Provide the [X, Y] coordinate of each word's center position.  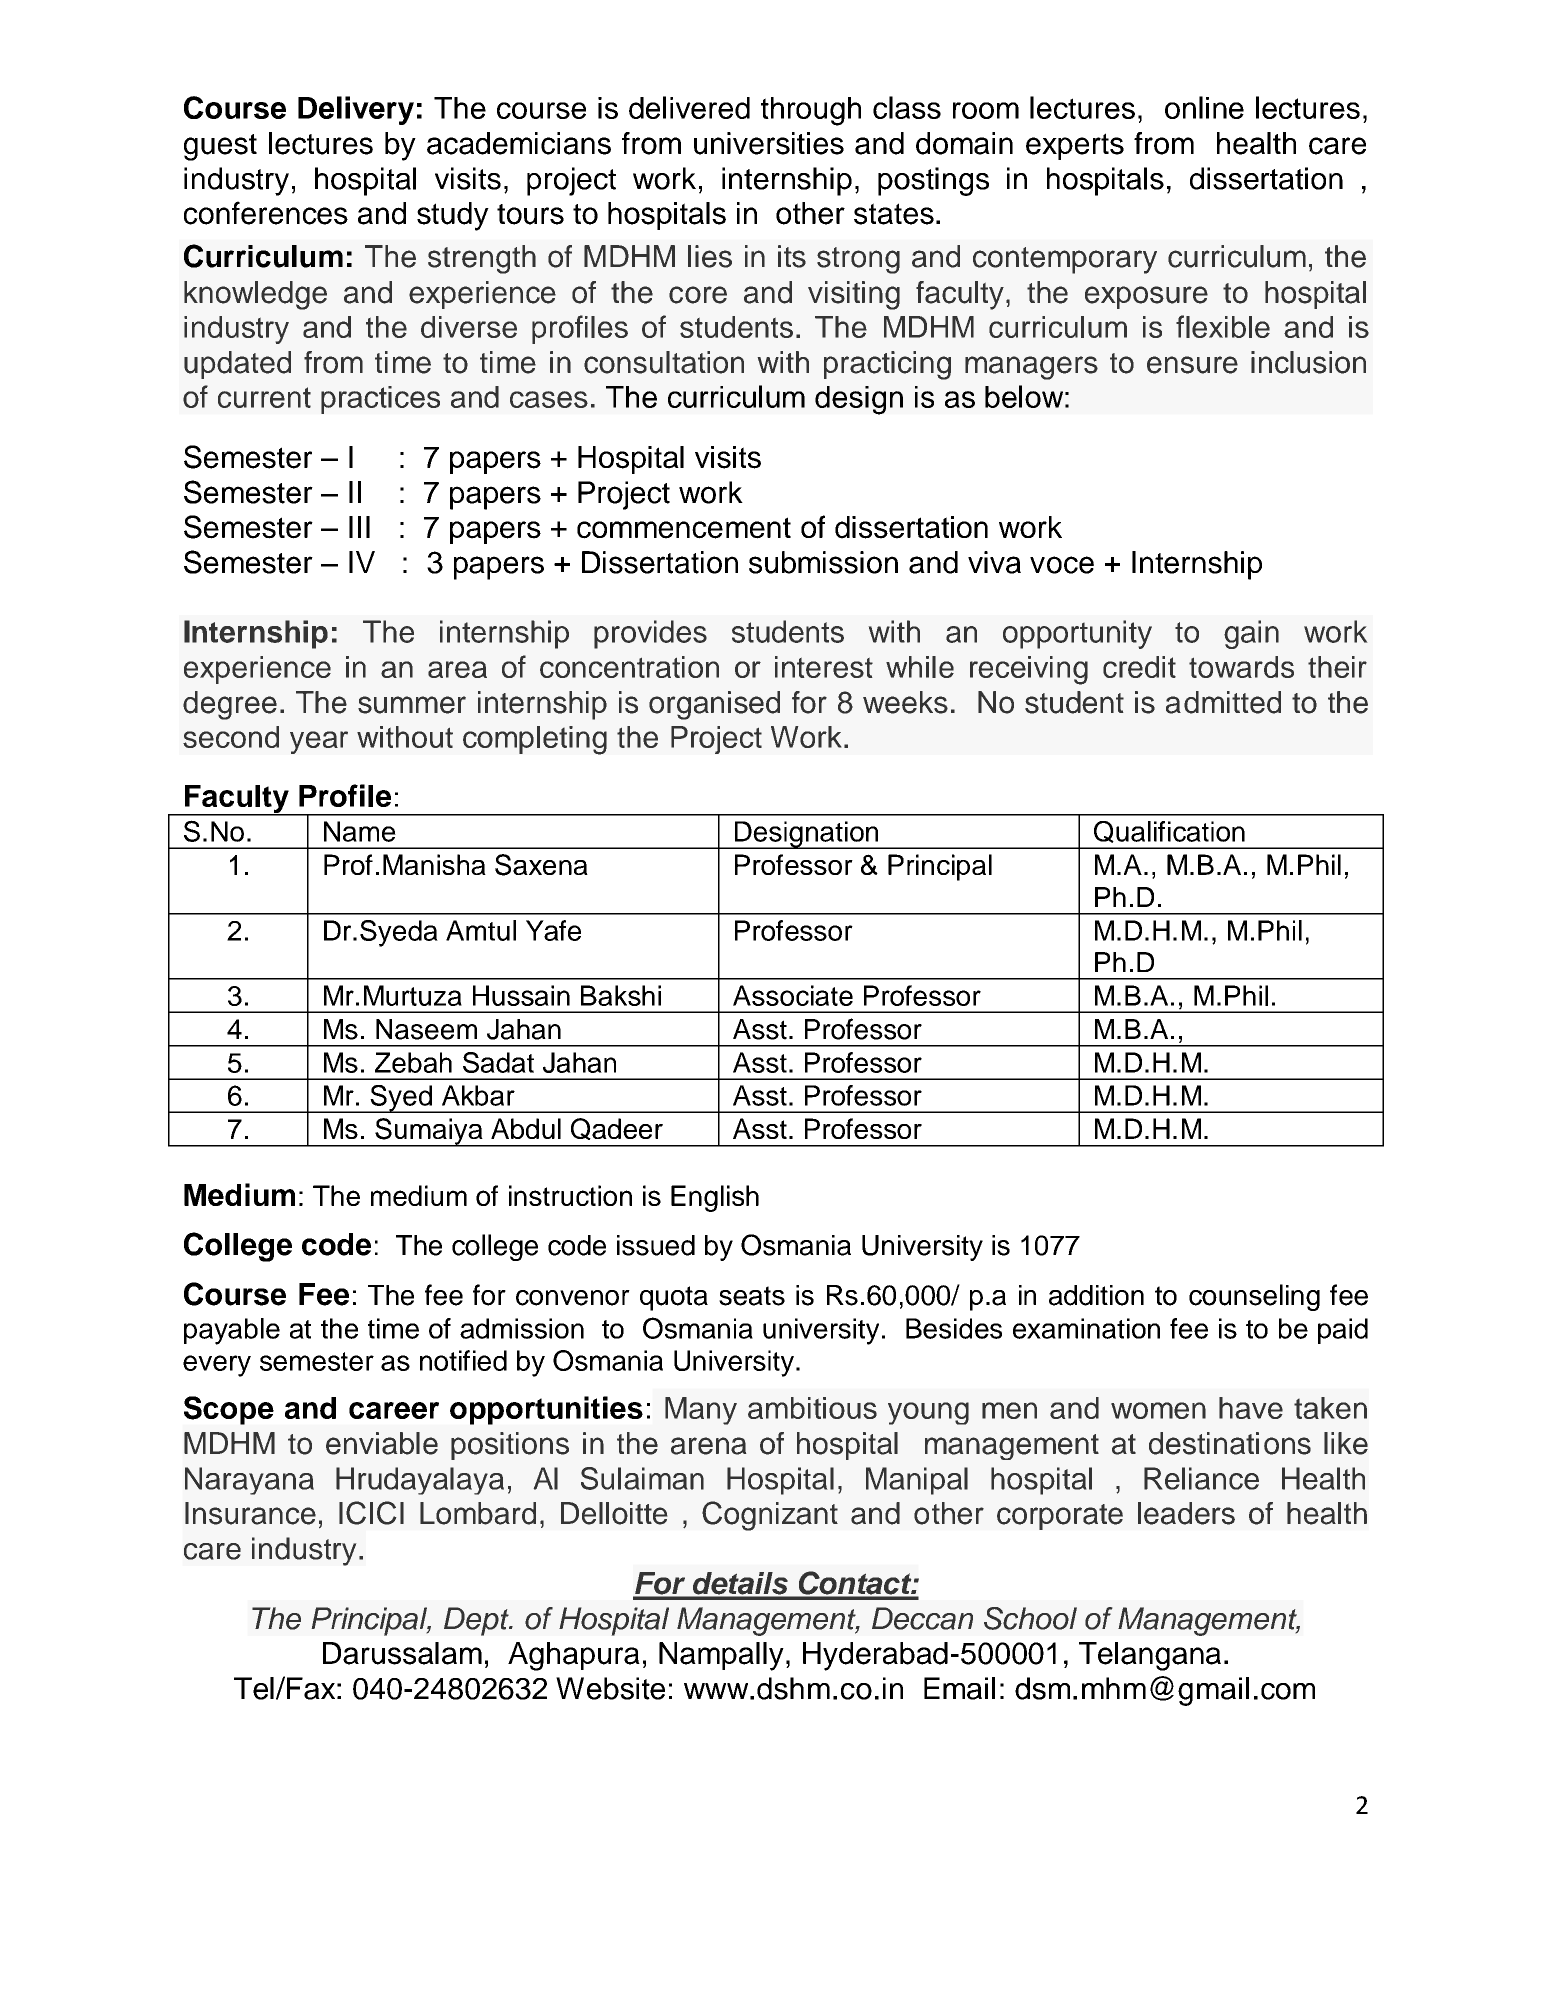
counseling [1254, 1297]
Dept [477, 1621]
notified [463, 1360]
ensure [1192, 365]
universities [769, 143]
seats [752, 1296]
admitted [1223, 702]
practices [380, 400]
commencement [684, 528]
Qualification [1169, 832]
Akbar [478, 1095]
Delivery [356, 110]
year [319, 742]
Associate [793, 995]
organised [714, 705]
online [1204, 107]
